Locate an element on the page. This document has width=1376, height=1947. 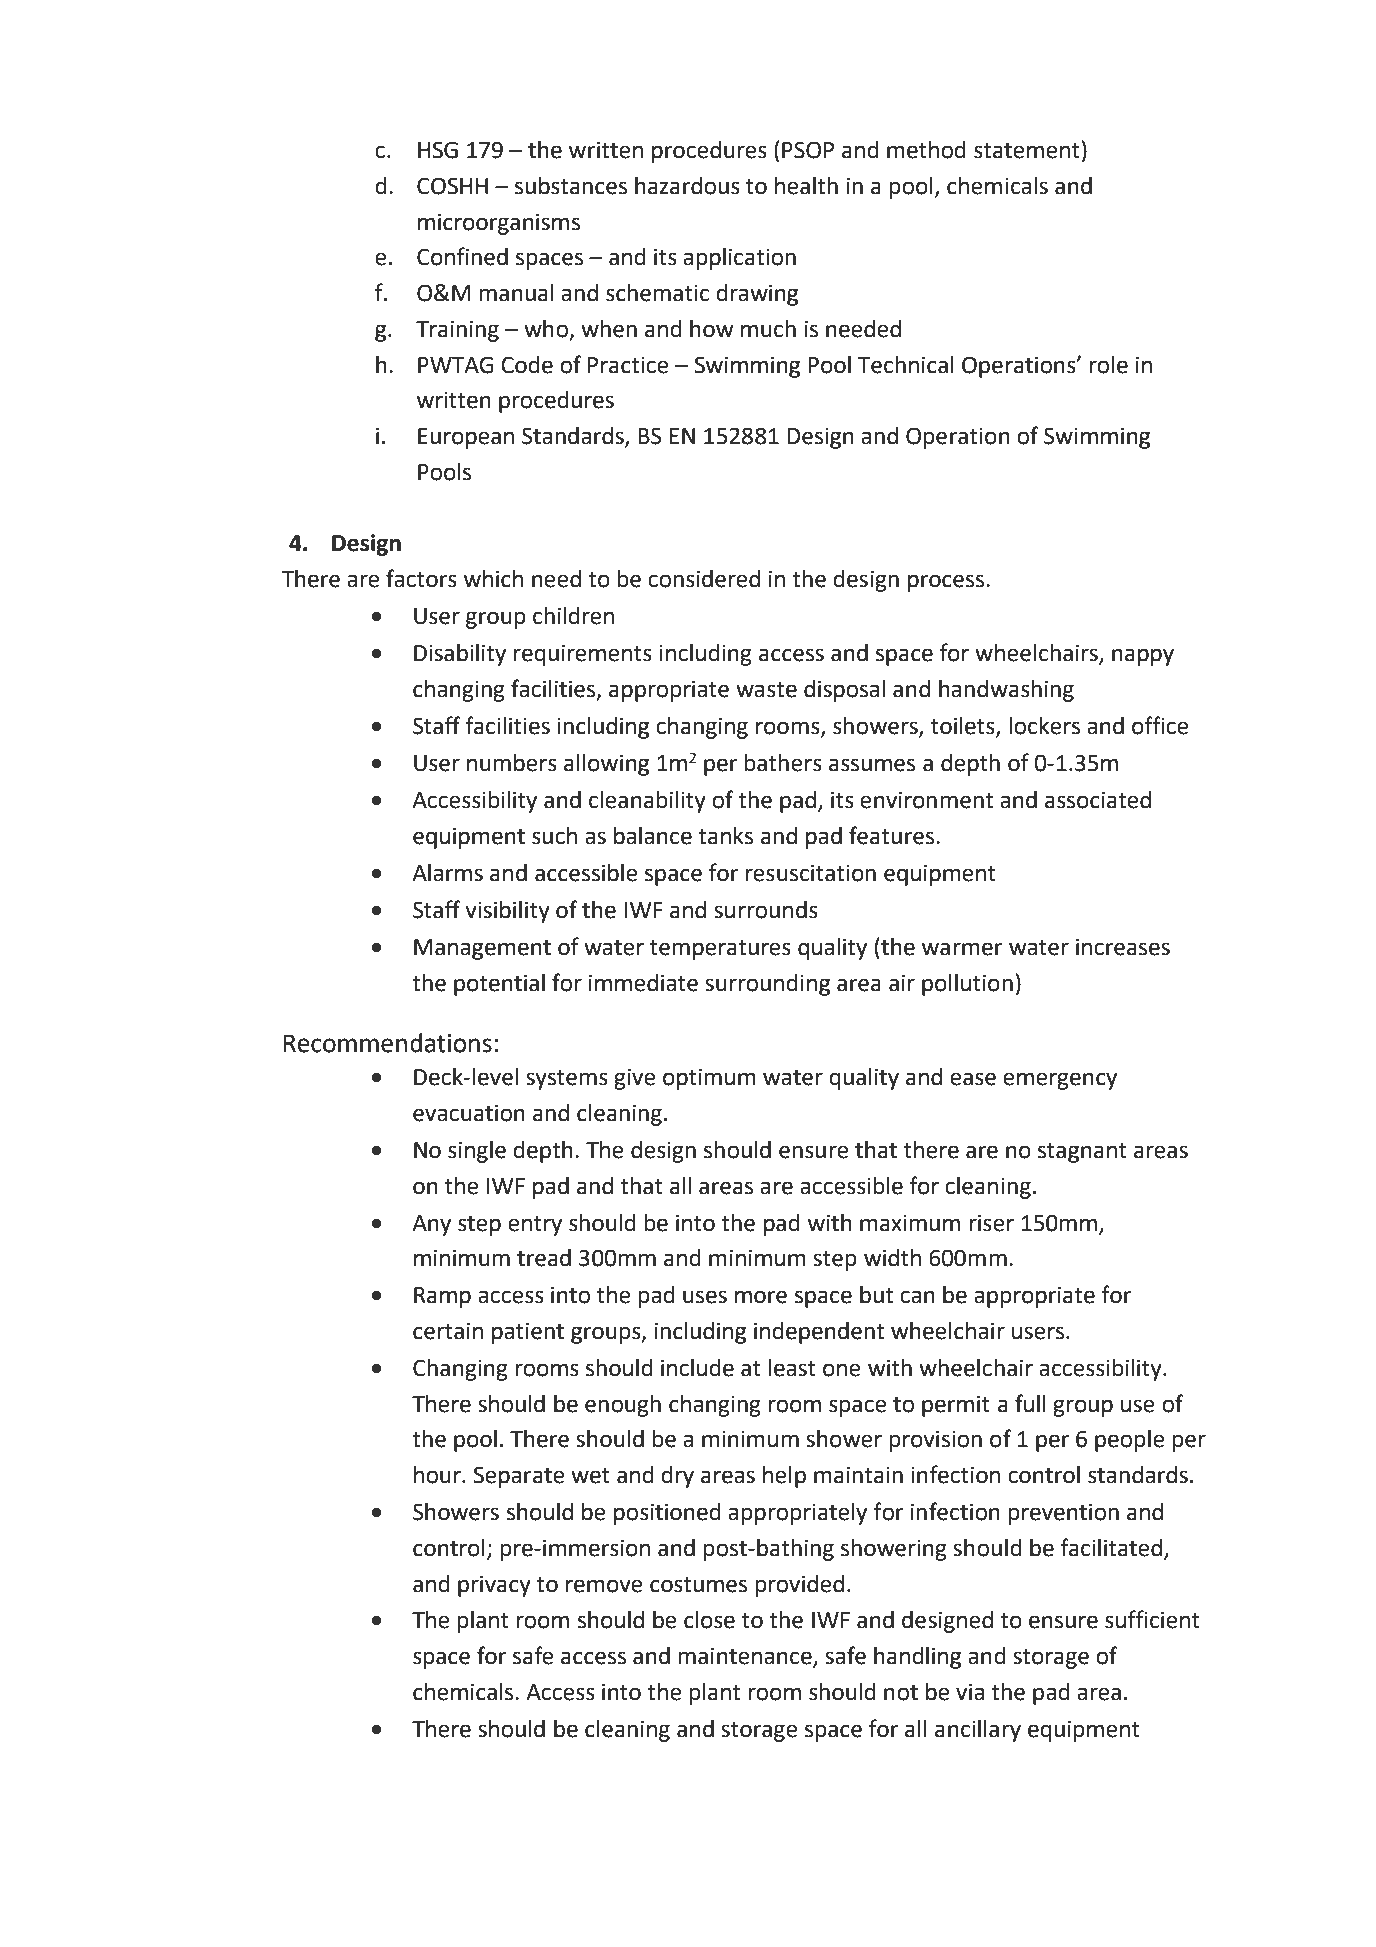
single is located at coordinates (477, 1152).
